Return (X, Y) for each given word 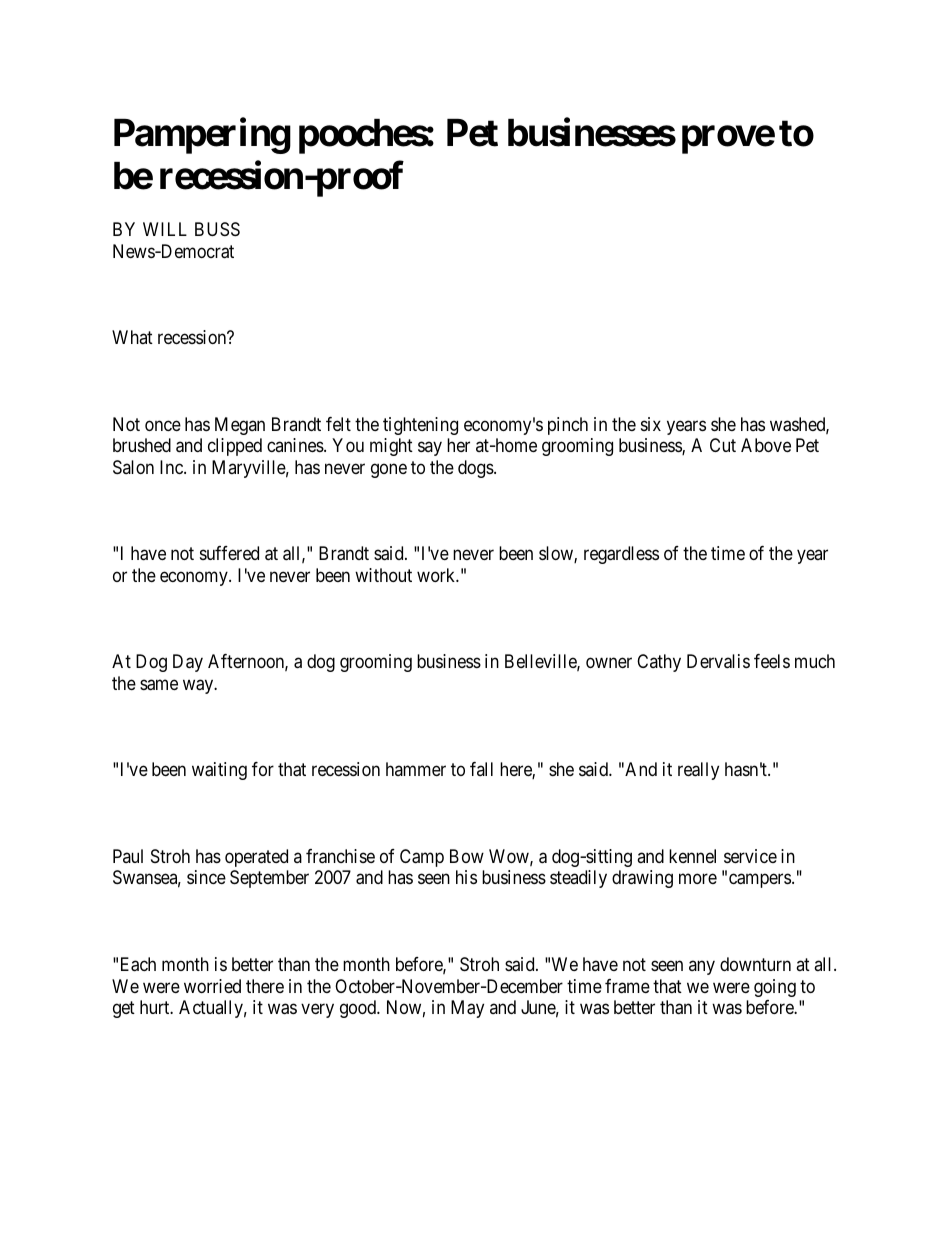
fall (481, 769)
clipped (235, 447)
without (383, 575)
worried (212, 986)
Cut (723, 445)
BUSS (217, 229)
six (651, 424)
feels (772, 661)
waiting (219, 771)
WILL (165, 229)
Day (188, 663)
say (430, 449)
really (698, 771)
